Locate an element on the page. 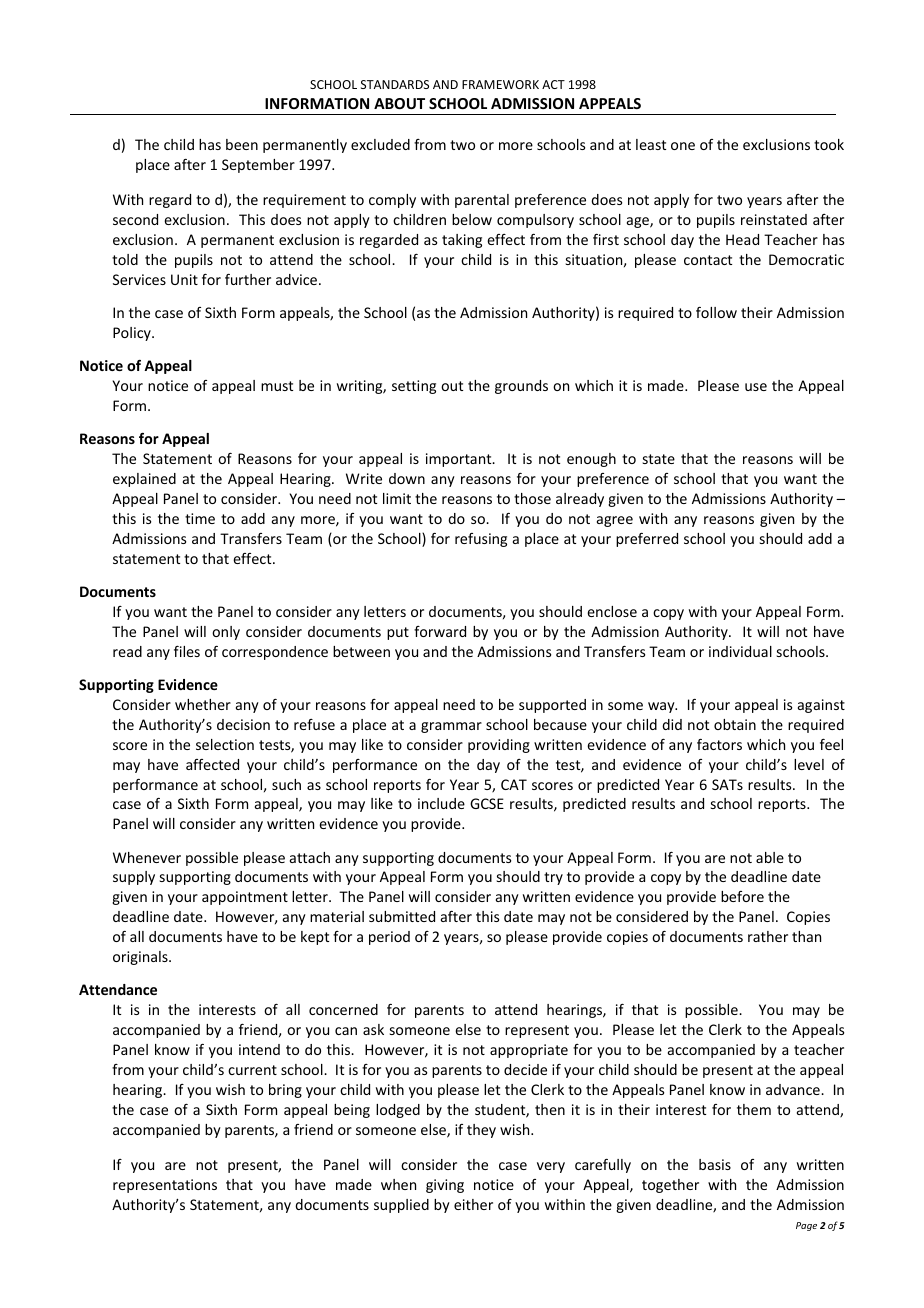 Image resolution: width=924 pixels, height=1308 pixels. took is located at coordinates (829, 144).
